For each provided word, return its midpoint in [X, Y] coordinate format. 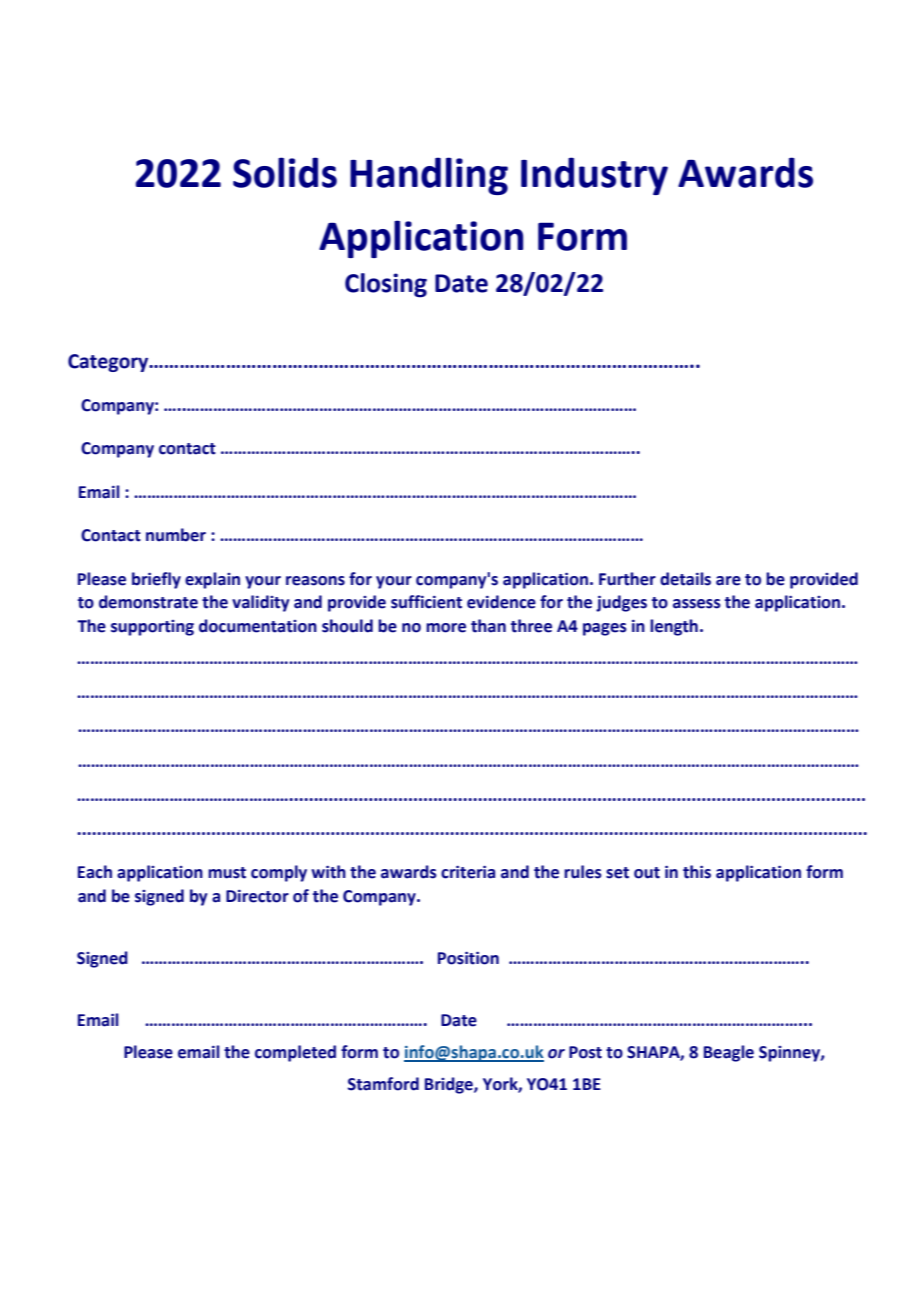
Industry [594, 176]
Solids [285, 172]
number [176, 535]
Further [627, 579]
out [647, 873]
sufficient [426, 602]
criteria [468, 872]
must [227, 873]
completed [295, 1053]
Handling [429, 176]
